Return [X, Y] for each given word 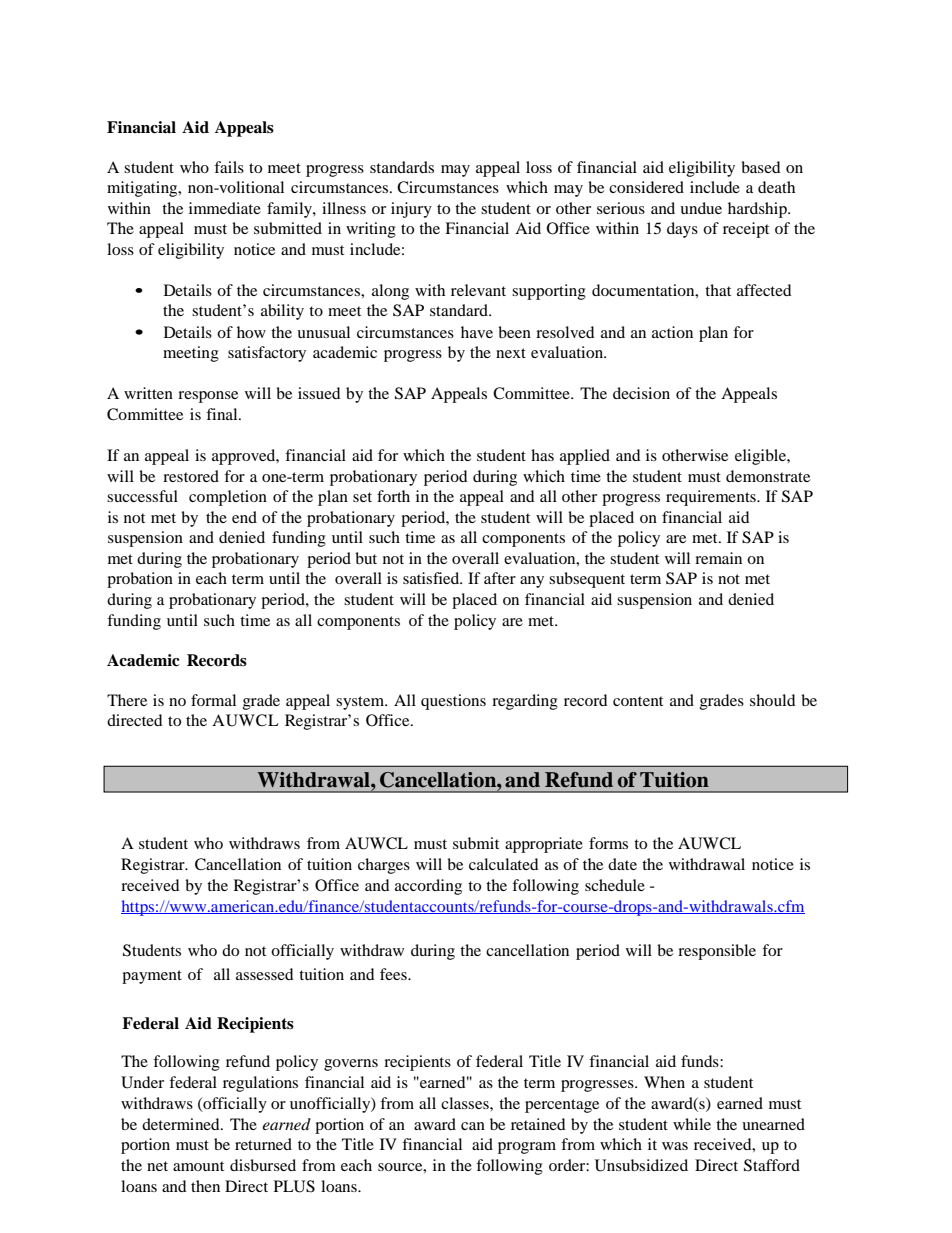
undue [701, 208]
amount [198, 1166]
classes [466, 1103]
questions [453, 702]
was [675, 1146]
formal [213, 700]
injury [411, 210]
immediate [225, 208]
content [638, 701]
